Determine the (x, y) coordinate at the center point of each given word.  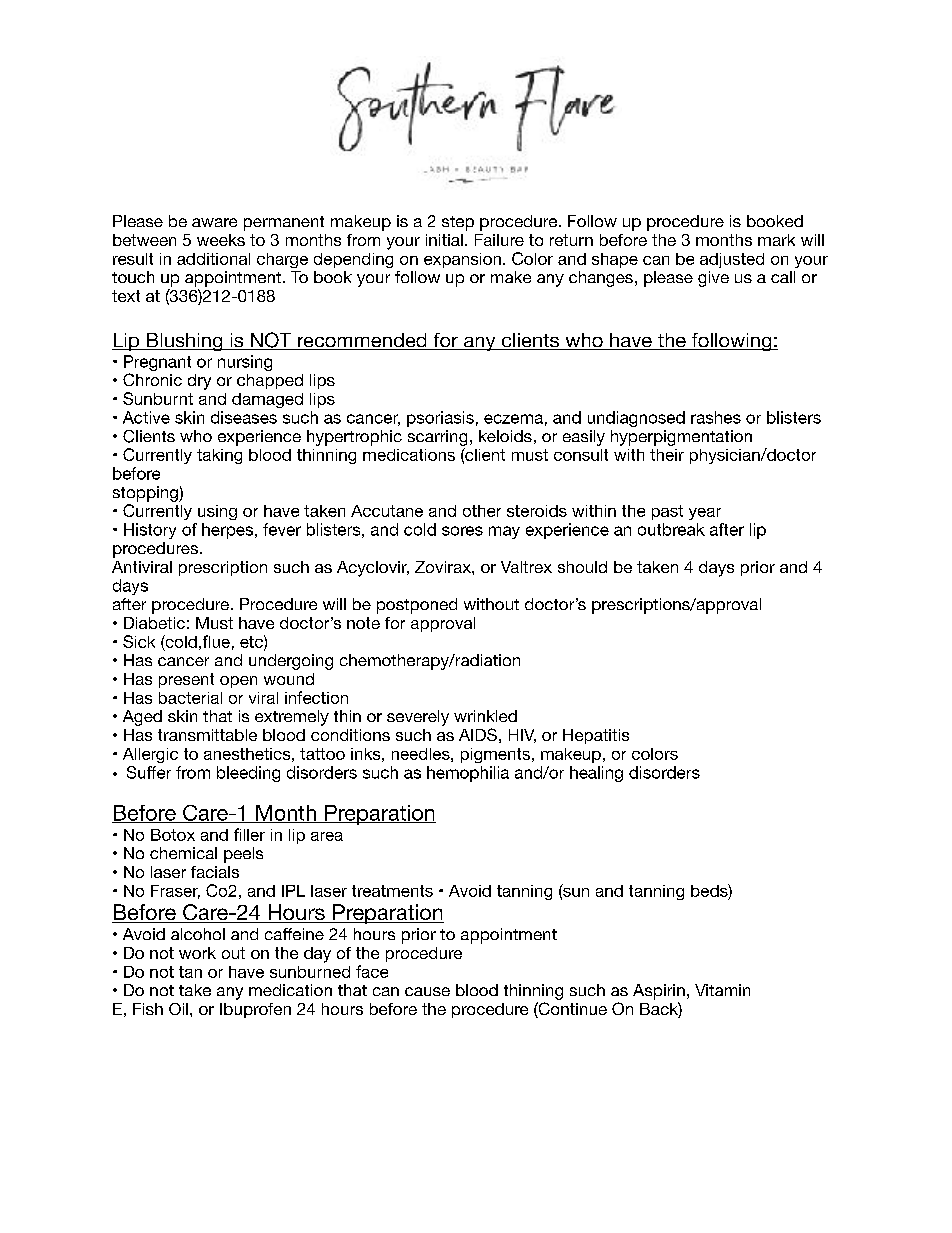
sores (462, 531)
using (217, 512)
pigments (495, 755)
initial (444, 240)
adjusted (732, 260)
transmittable (207, 735)
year (705, 514)
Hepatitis (596, 736)
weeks (221, 240)
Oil (178, 1009)
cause (427, 991)
